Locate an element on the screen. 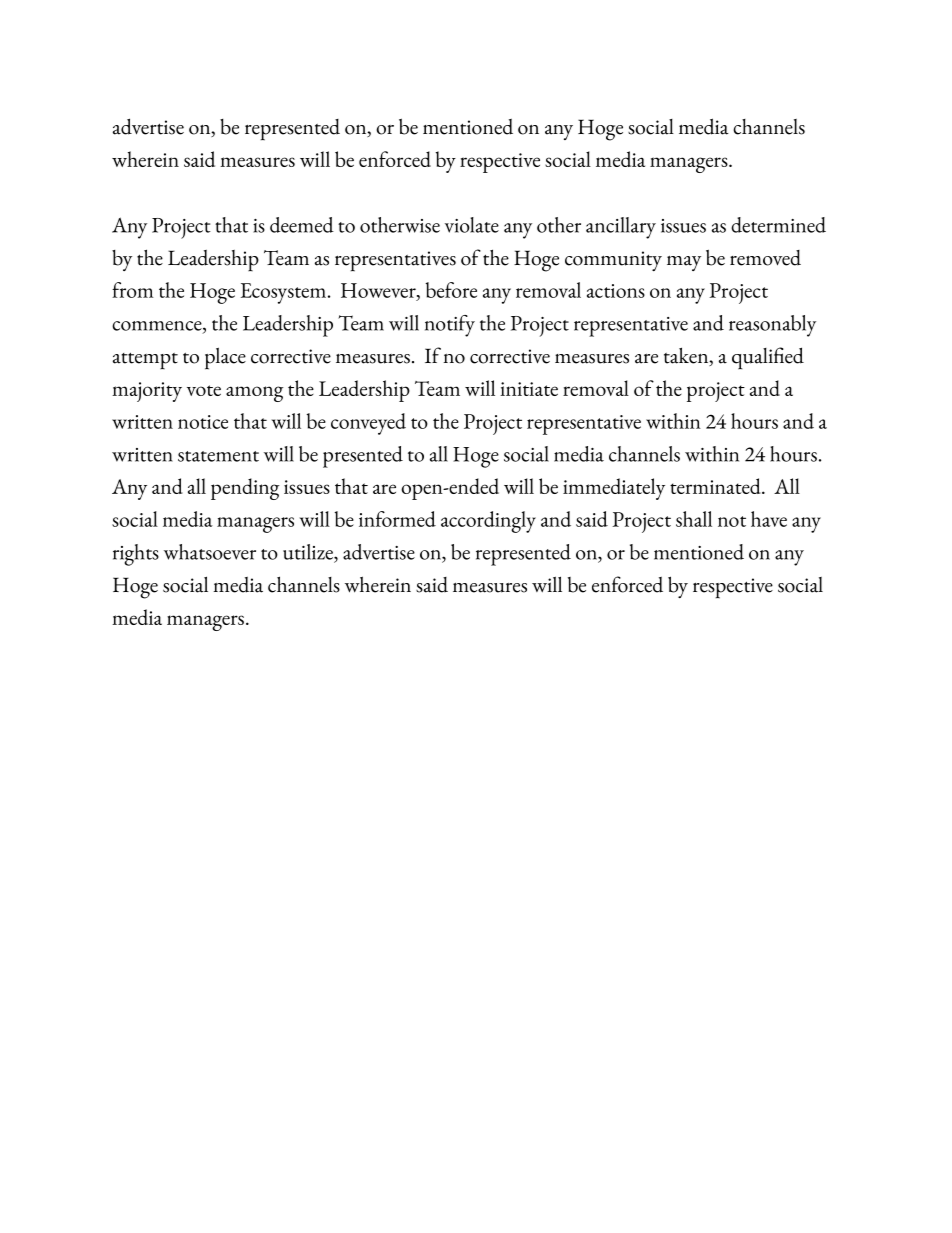  shall is located at coordinates (694, 519).
